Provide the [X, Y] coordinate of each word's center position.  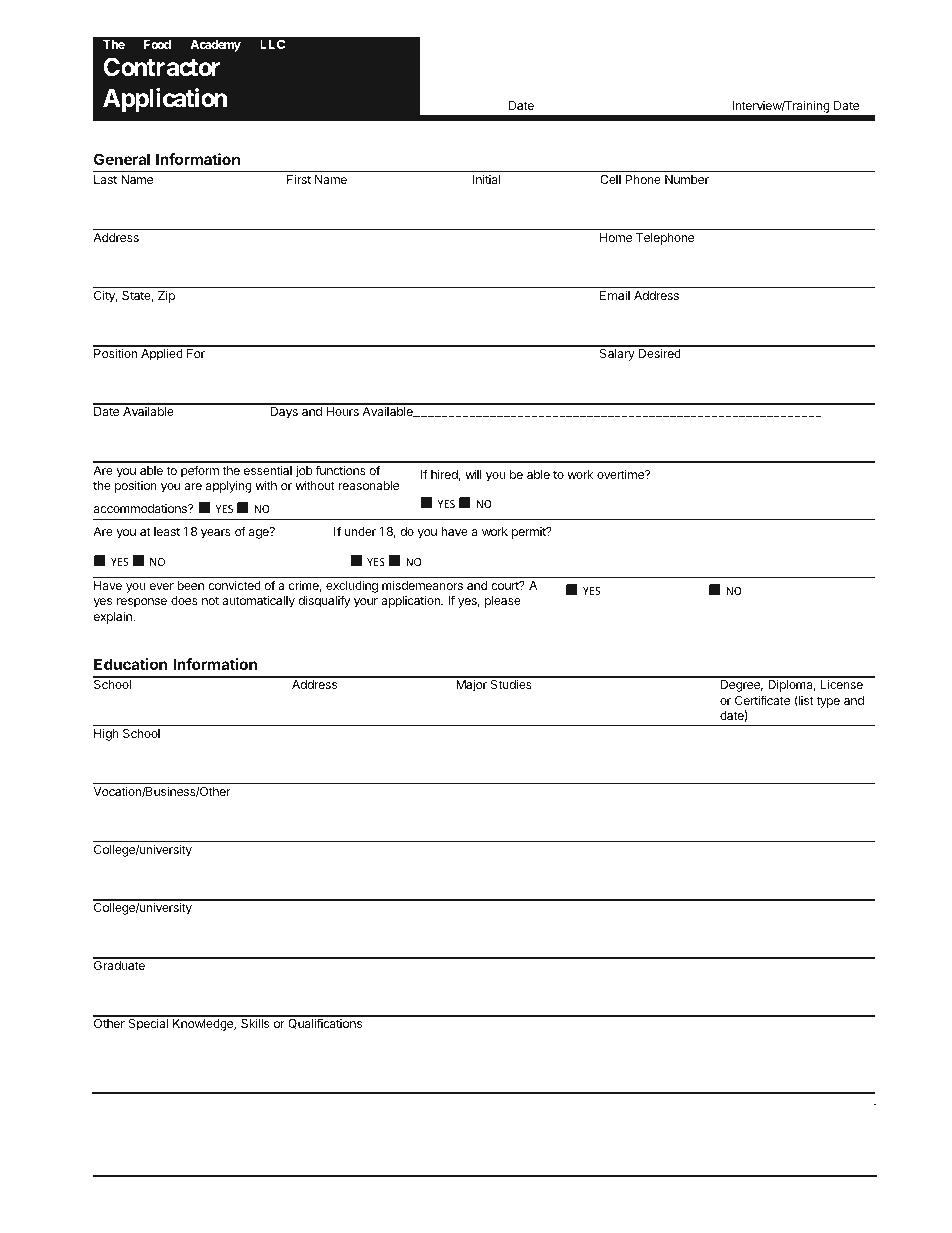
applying [229, 486]
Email [615, 295]
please [503, 602]
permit [530, 533]
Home [616, 237]
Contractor [161, 67]
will [473, 474]
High [106, 734]
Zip [166, 296]
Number [687, 179]
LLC [272, 44]
